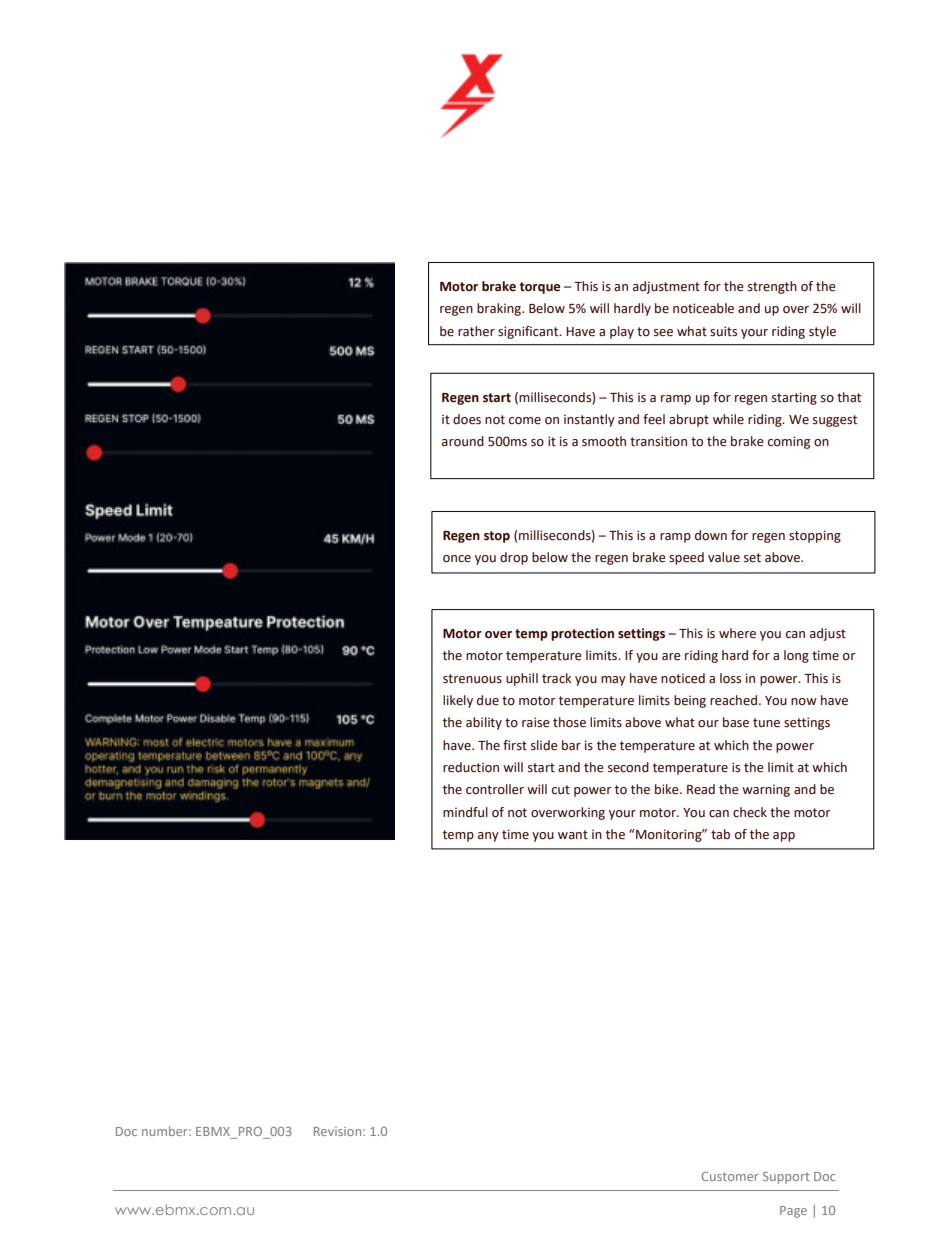 Image resolution: width=952 pixels, height=1233 pixels. Describe the element at coordinates (730, 1176) in the screenshot. I see `Customer` at that location.
